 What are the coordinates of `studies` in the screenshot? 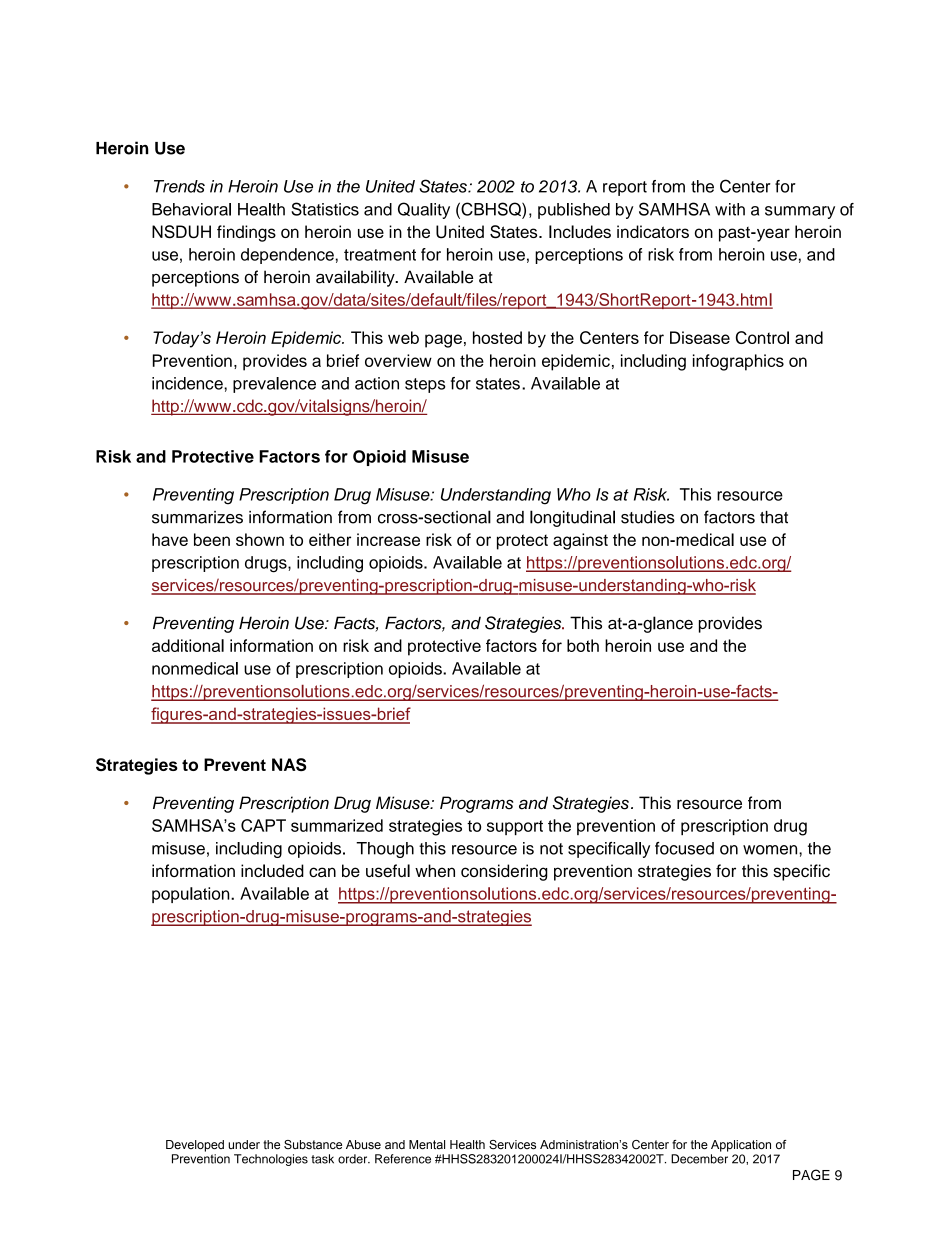 It's located at (648, 517).
